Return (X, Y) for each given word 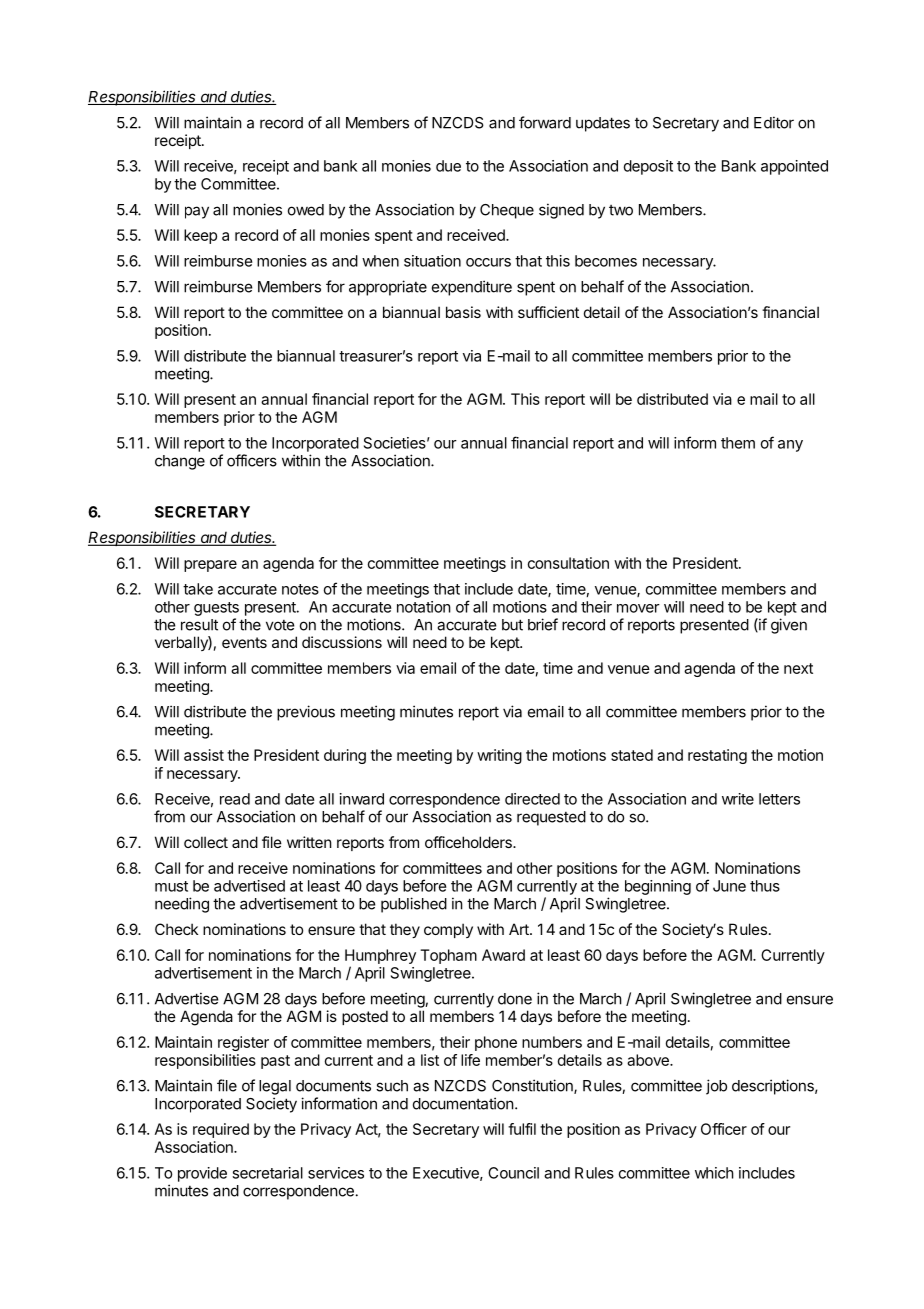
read (235, 799)
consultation (568, 563)
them (738, 443)
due (448, 166)
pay (197, 212)
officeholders (469, 842)
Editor (774, 122)
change (180, 462)
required (221, 1130)
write (738, 799)
